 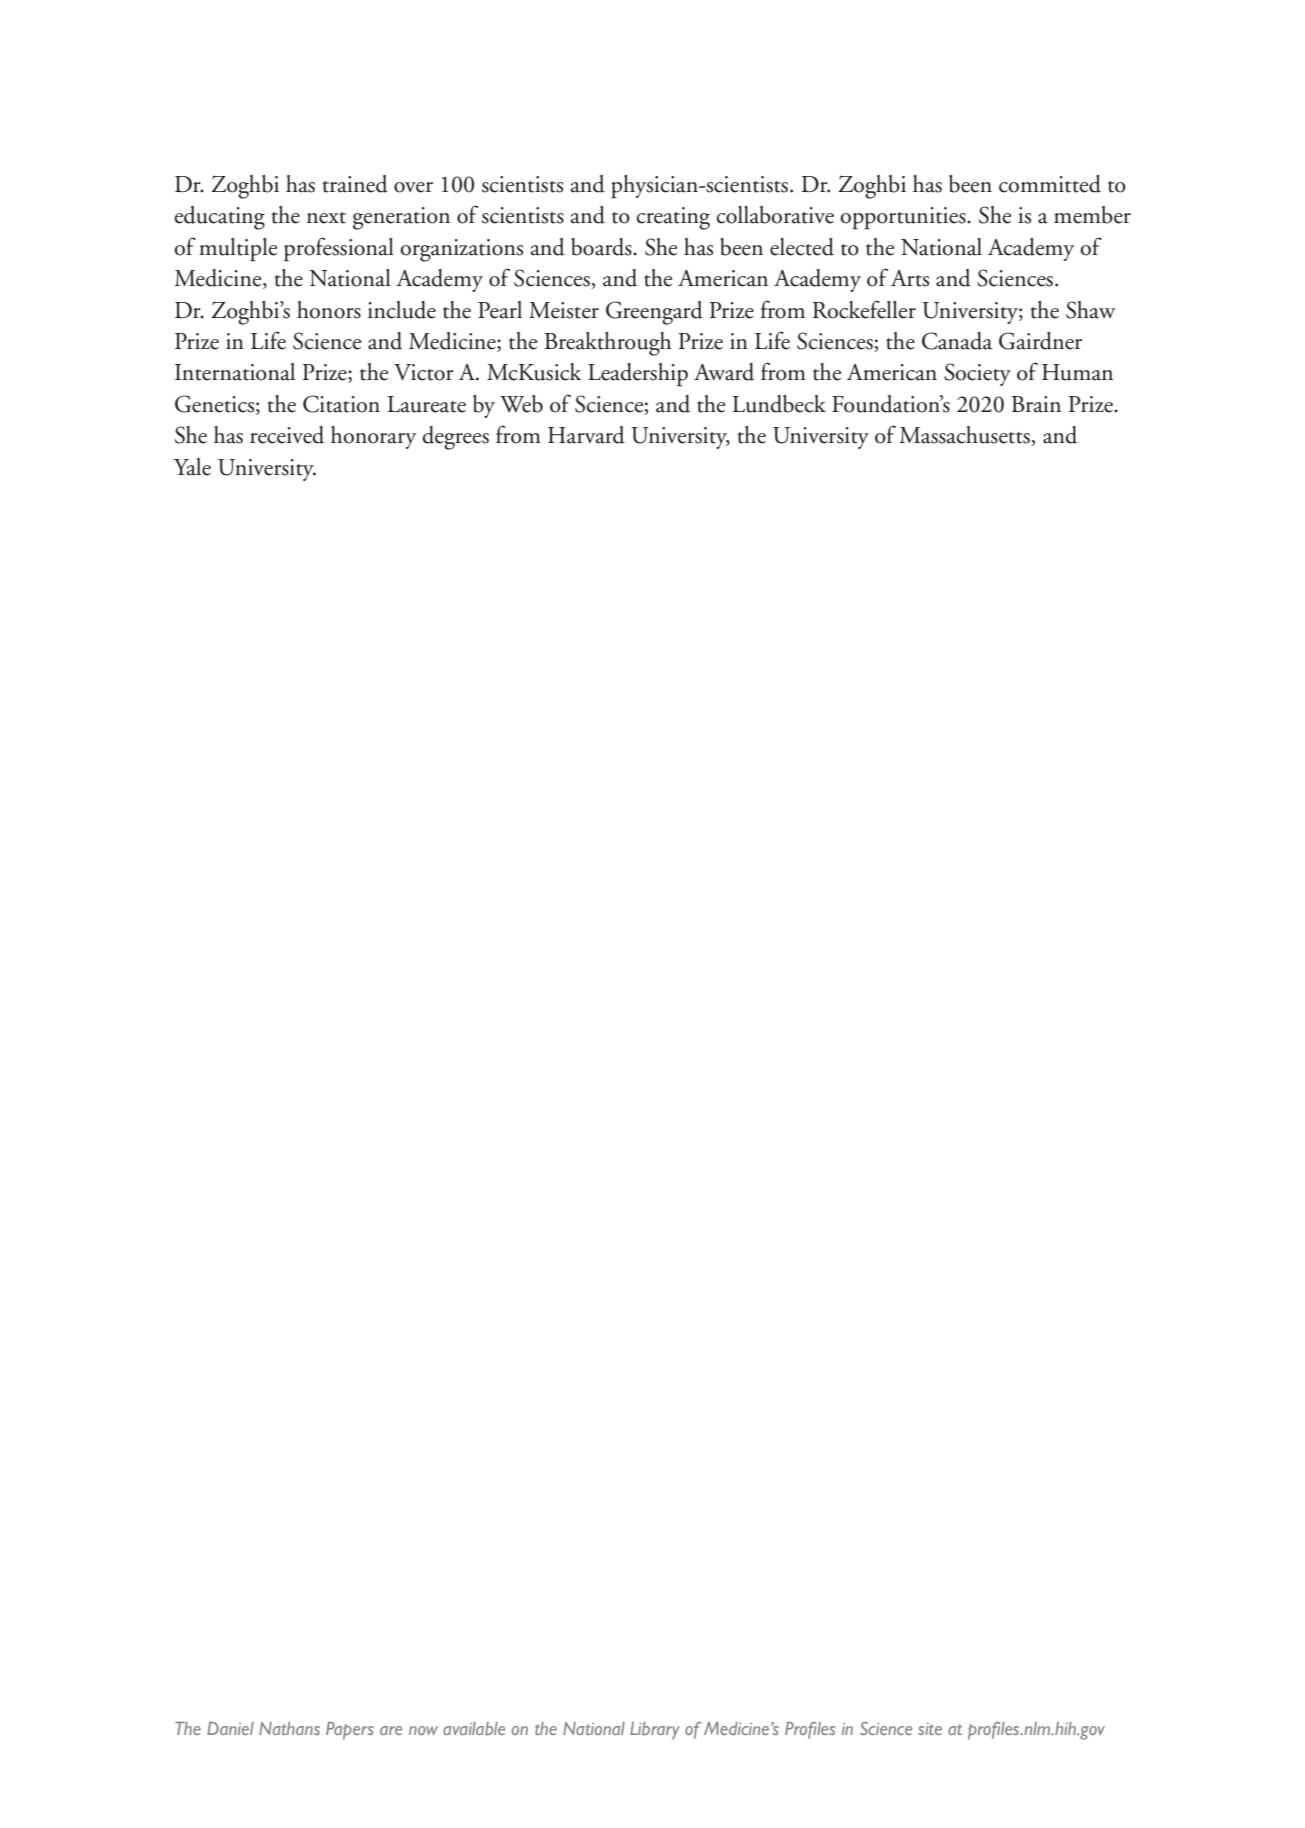 I want to click on Papers, so click(x=350, y=1731).
